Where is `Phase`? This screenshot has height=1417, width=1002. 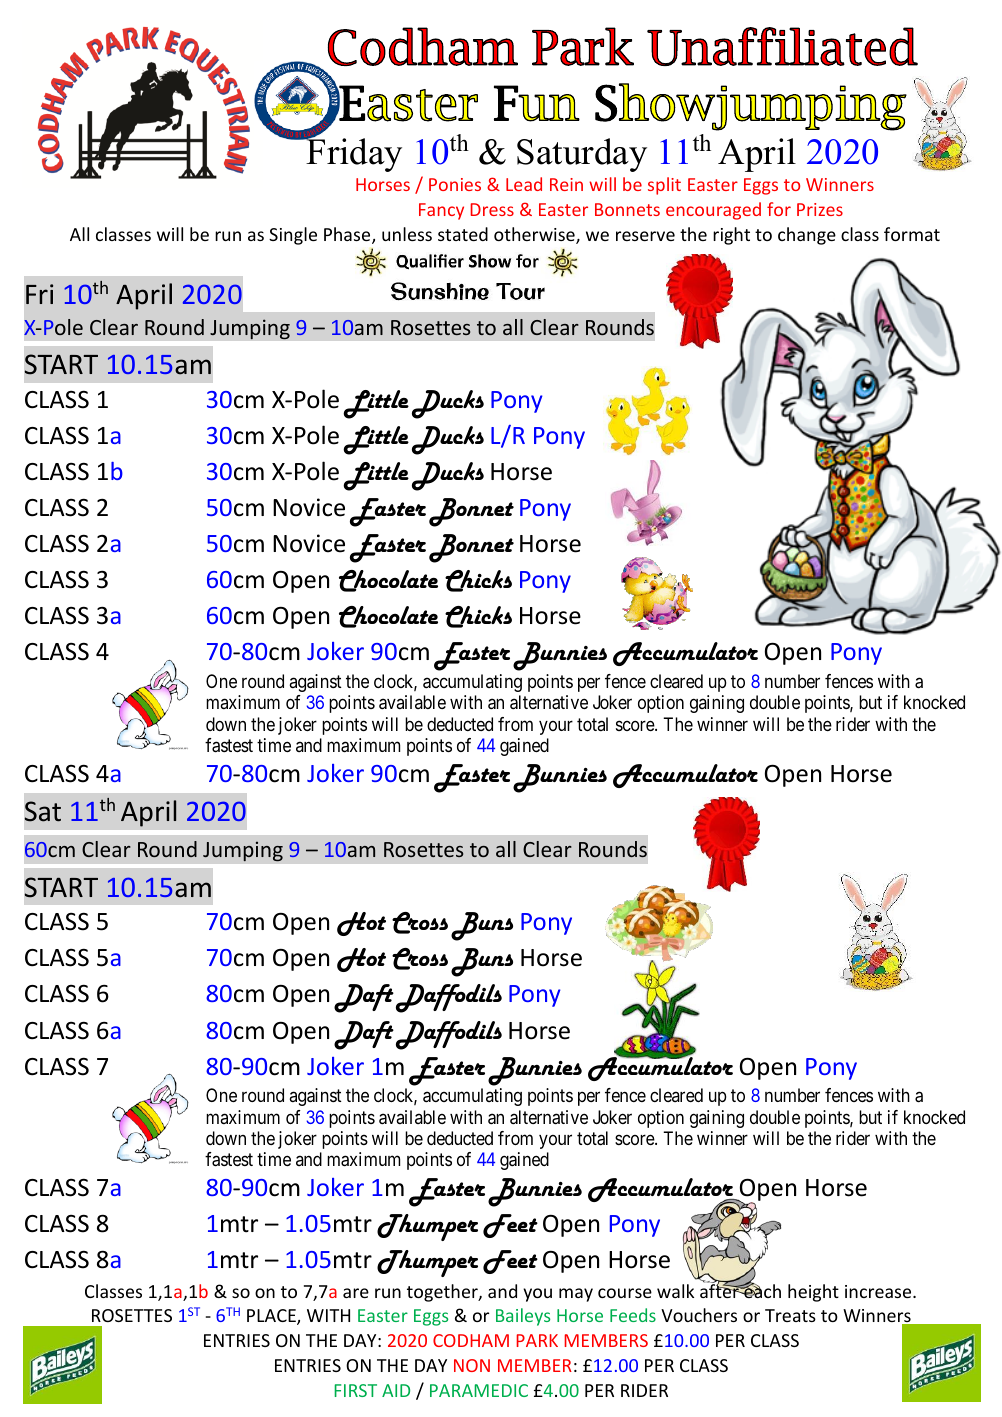
Phase is located at coordinates (348, 235).
